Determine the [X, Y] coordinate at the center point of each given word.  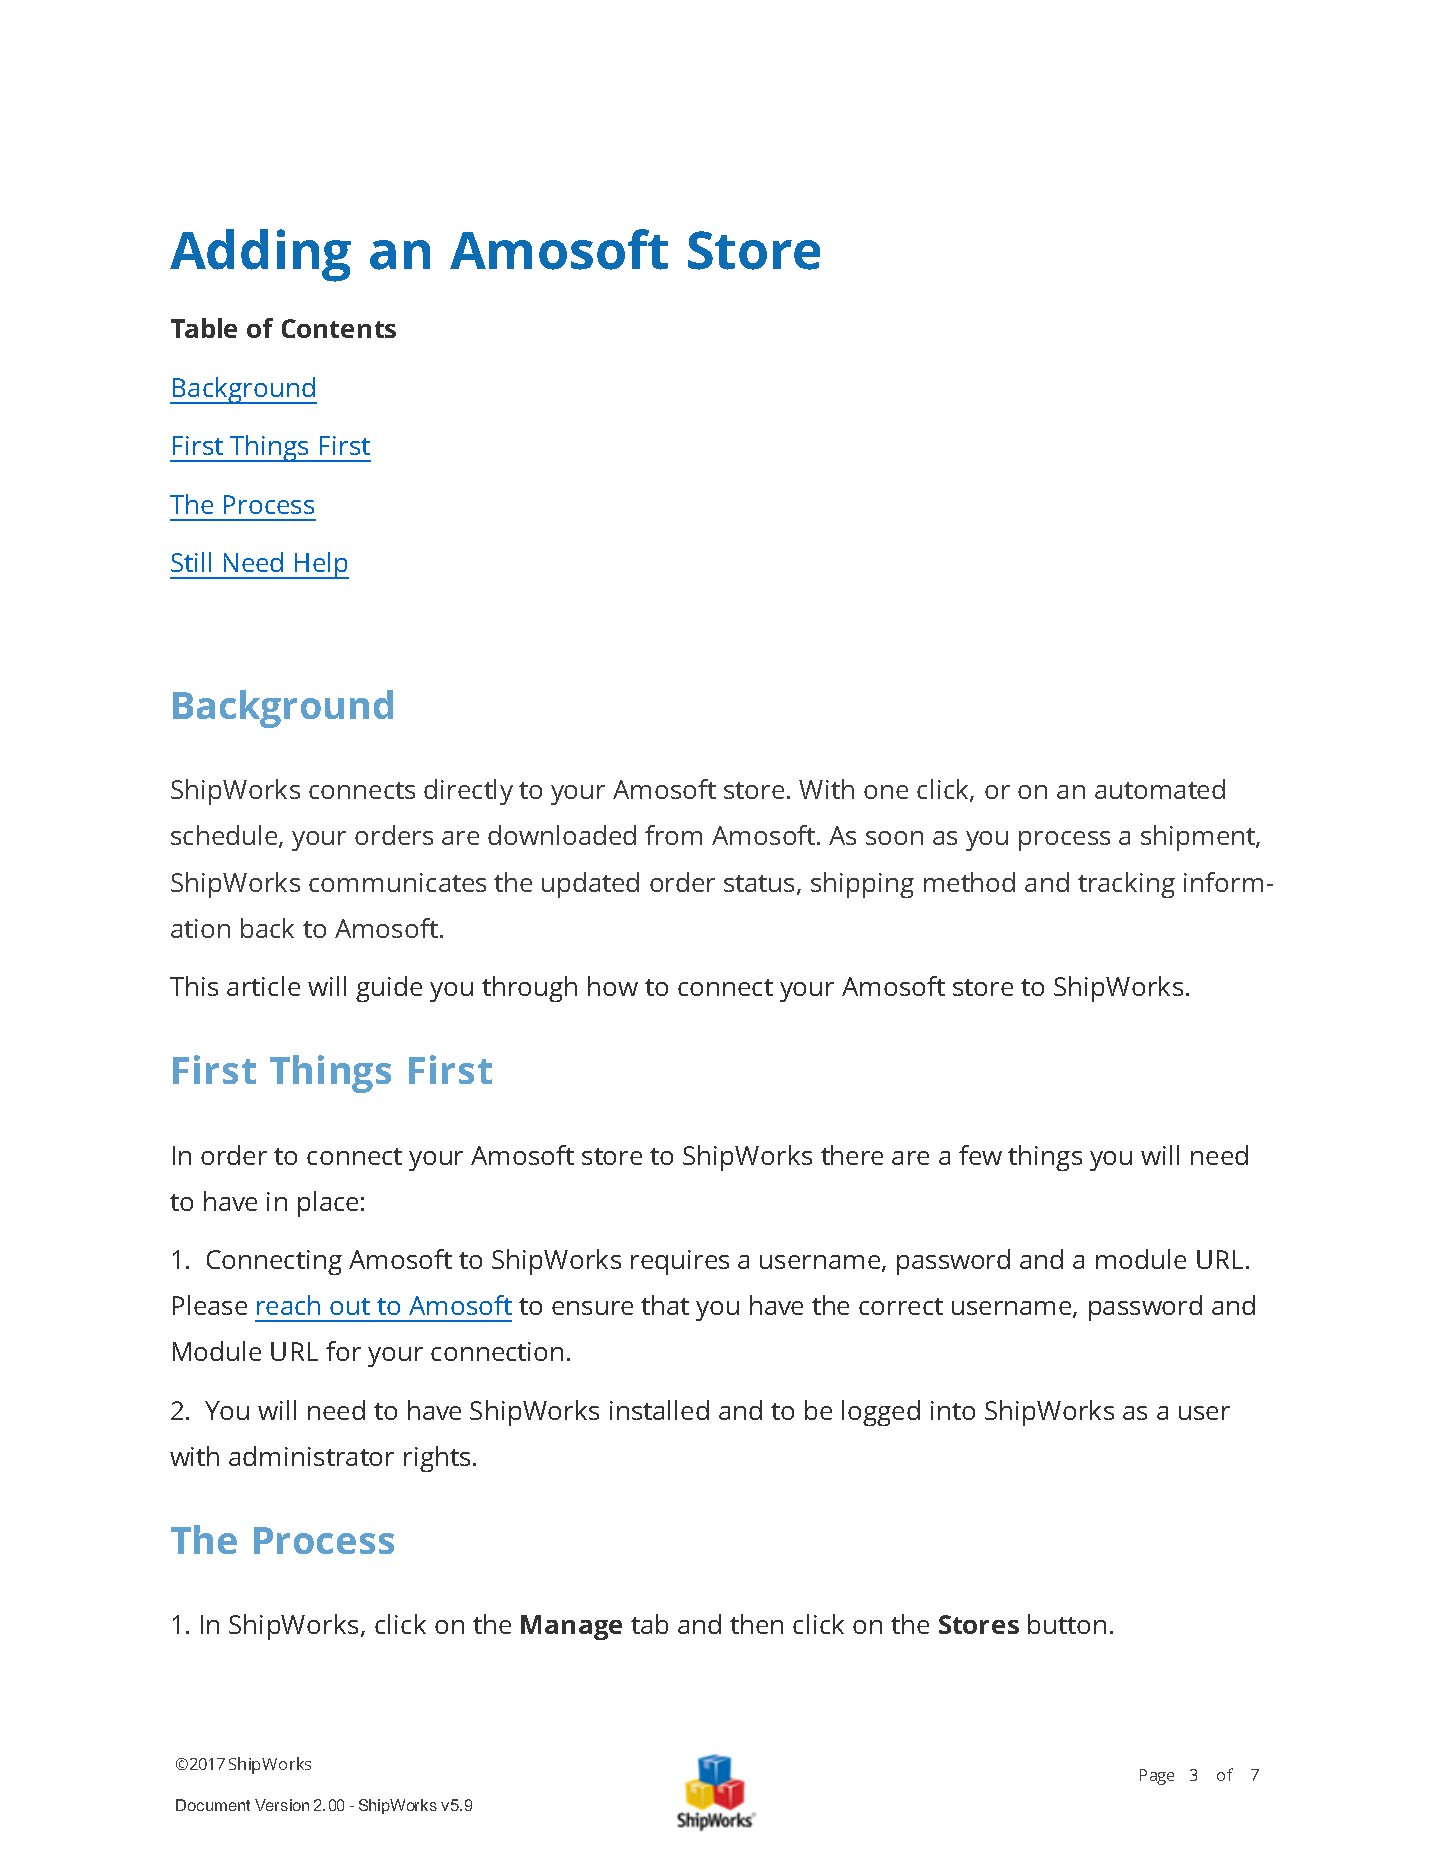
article [263, 986]
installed [659, 1410]
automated [1160, 789]
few [980, 1155]
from [673, 835]
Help [321, 565]
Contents [339, 328]
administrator [311, 1456]
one [886, 792]
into [953, 1410]
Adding [260, 255]
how [613, 986]
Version [282, 1805]
